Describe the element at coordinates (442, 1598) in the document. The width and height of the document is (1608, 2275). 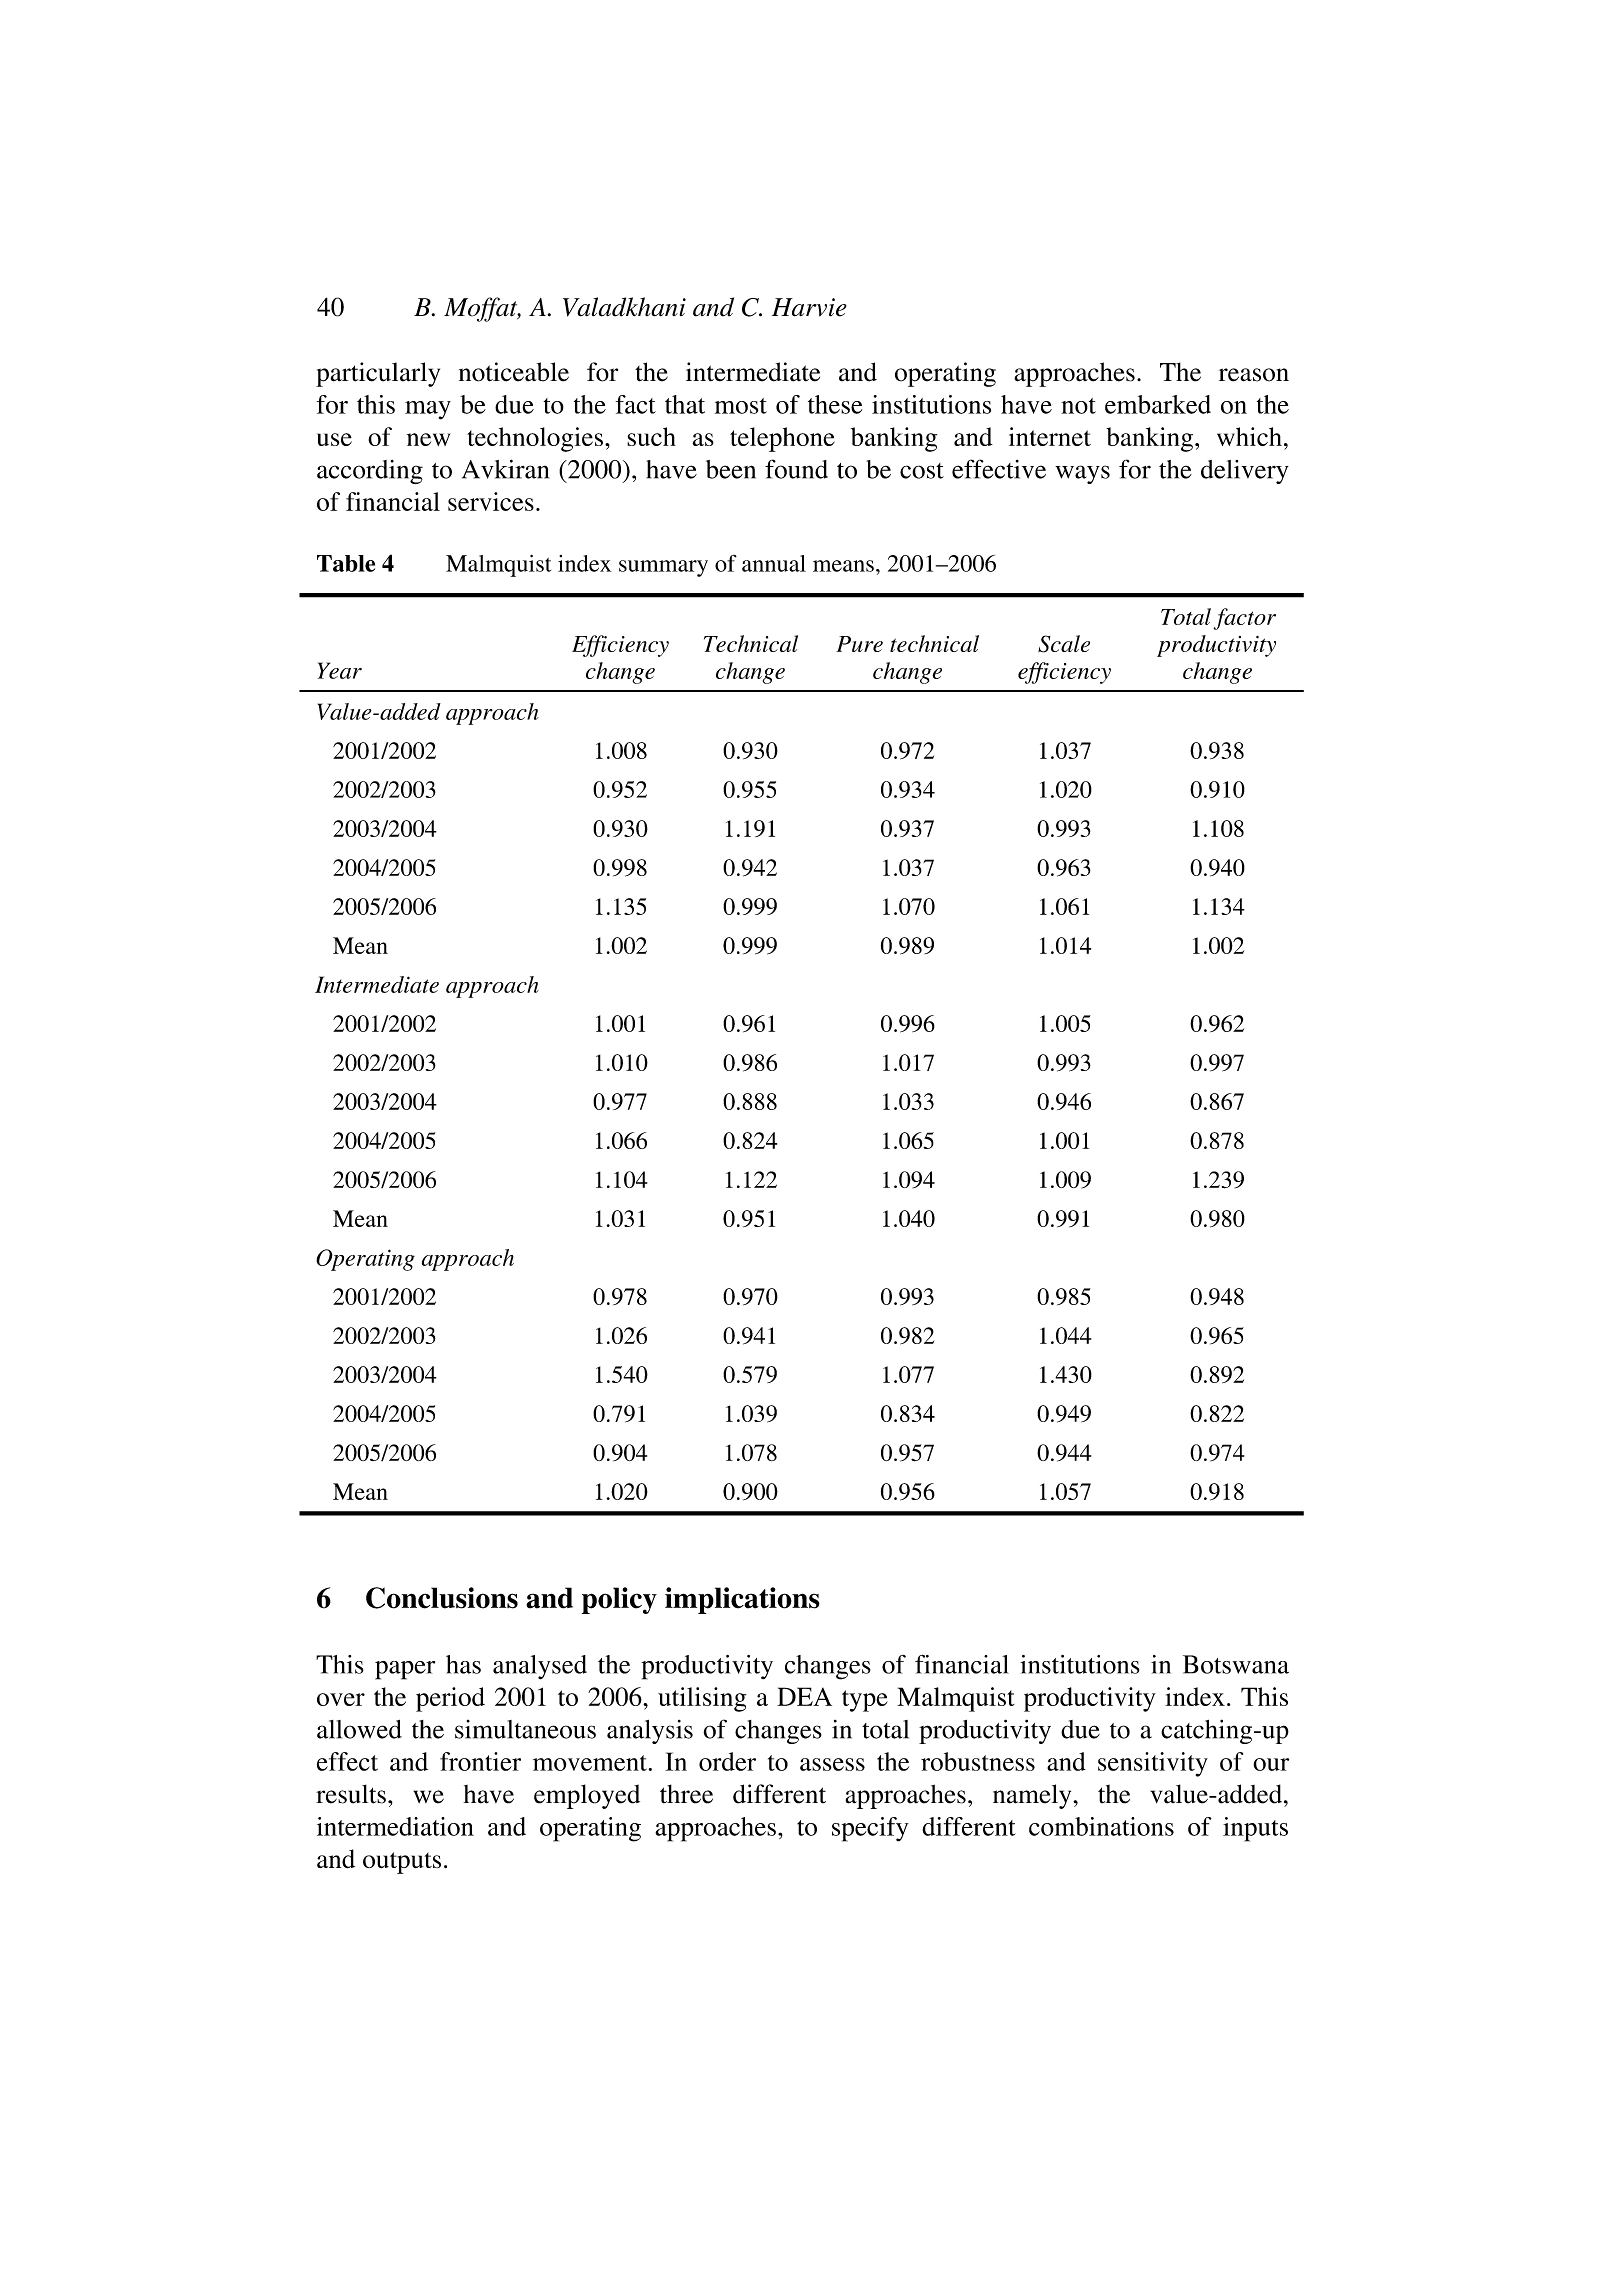
I see `Conclusions` at that location.
